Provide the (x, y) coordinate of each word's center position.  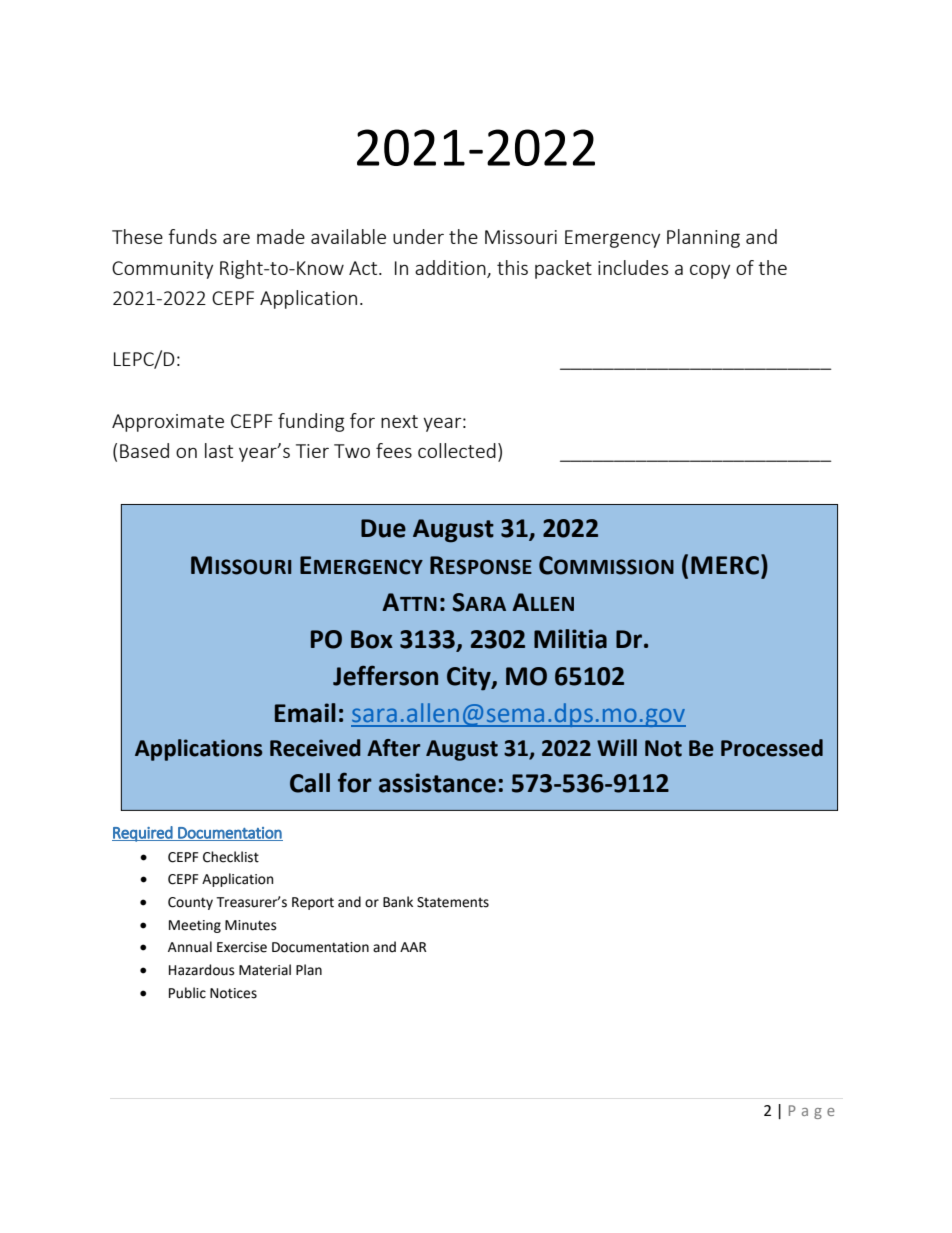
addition (451, 268)
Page (812, 1112)
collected (457, 450)
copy (710, 272)
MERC (726, 564)
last (219, 450)
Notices (233, 993)
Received (315, 748)
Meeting (195, 926)
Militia (570, 639)
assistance (437, 783)
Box (372, 639)
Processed (772, 748)
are (236, 238)
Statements (453, 902)
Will (617, 747)
